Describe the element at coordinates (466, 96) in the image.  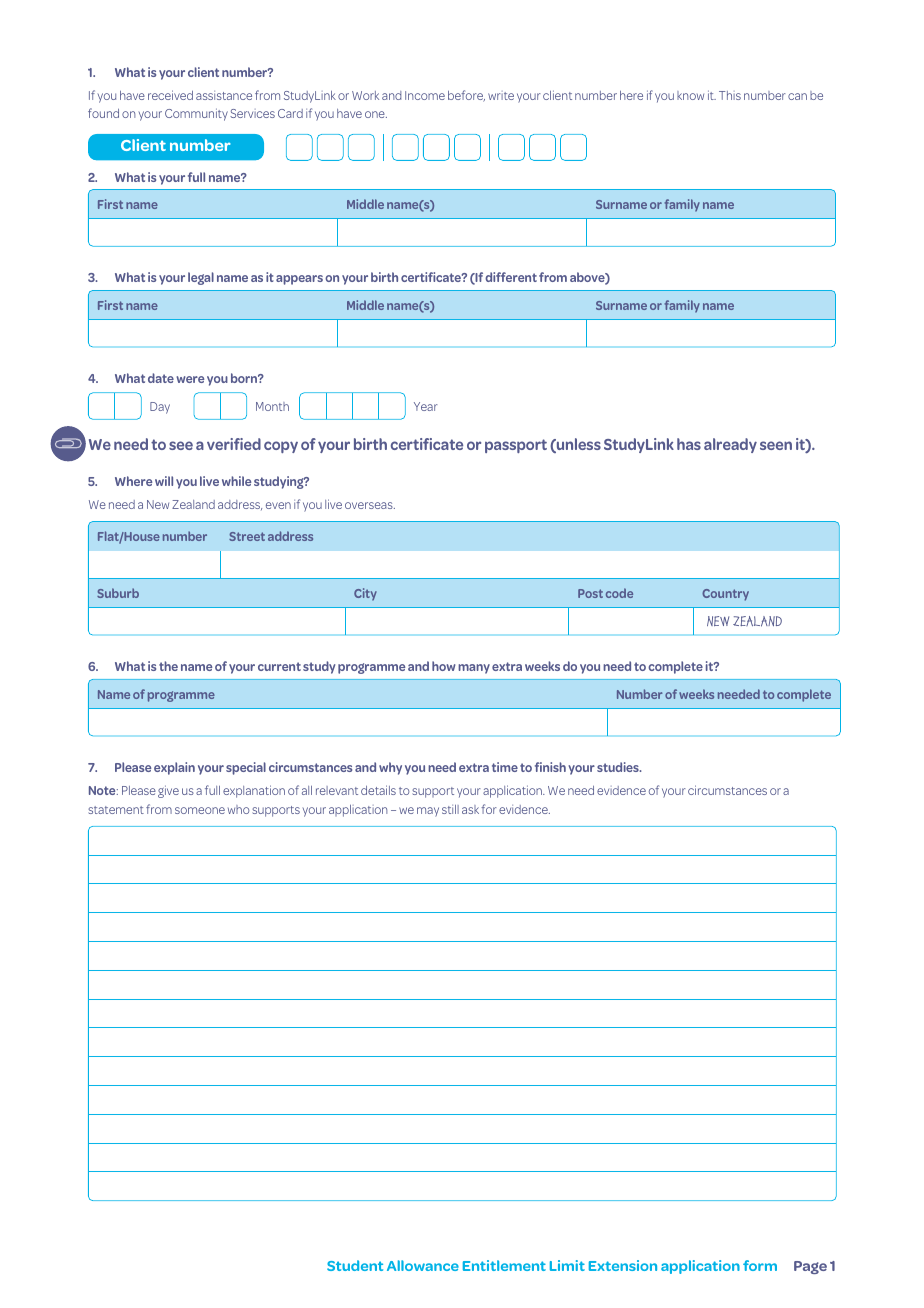
I see `before` at that location.
